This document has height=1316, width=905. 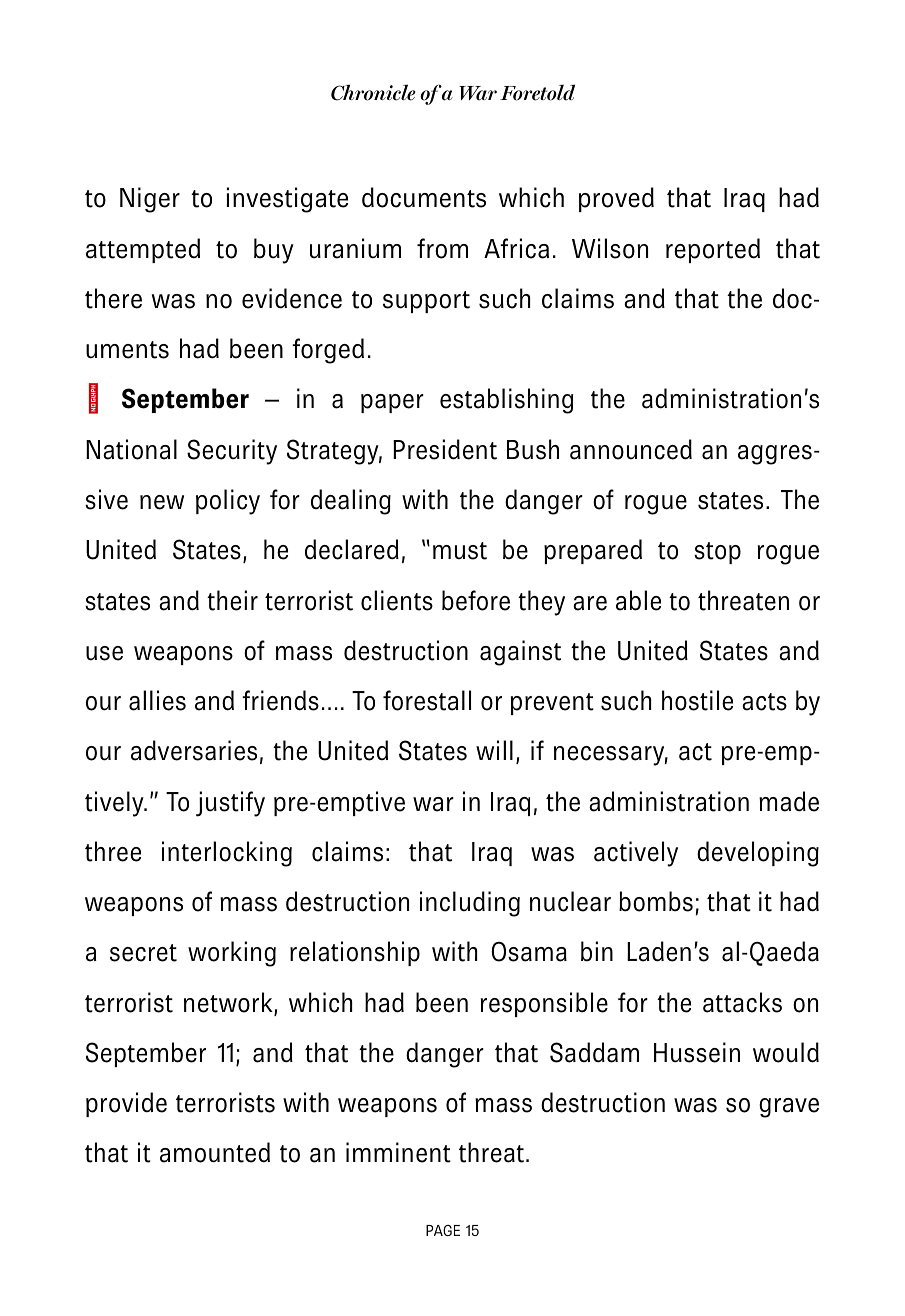 What do you see at coordinates (616, 199) in the document?
I see `proved` at bounding box center [616, 199].
